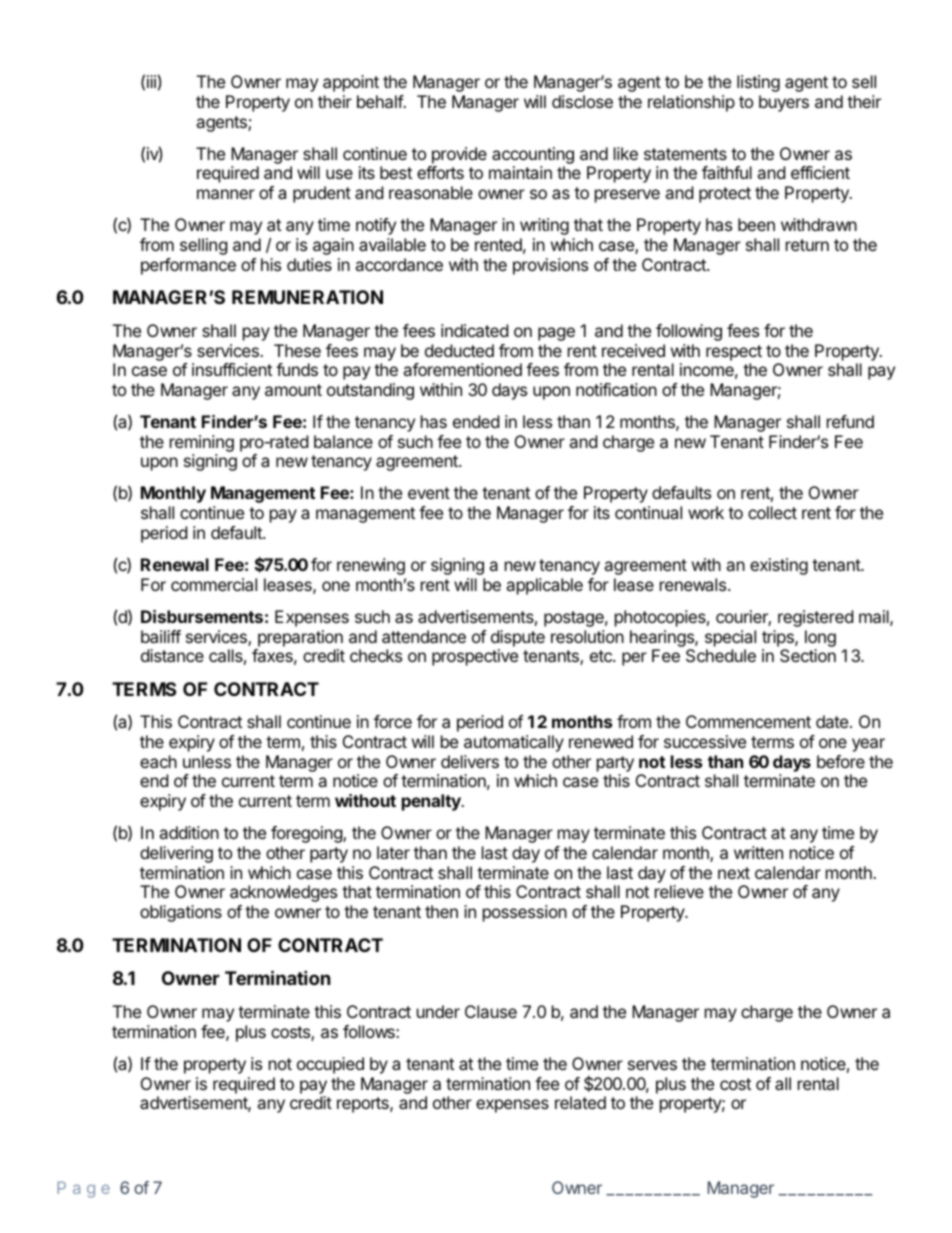 The image size is (952, 1233). Describe the element at coordinates (544, 586) in the screenshot. I see `applicable` at that location.
